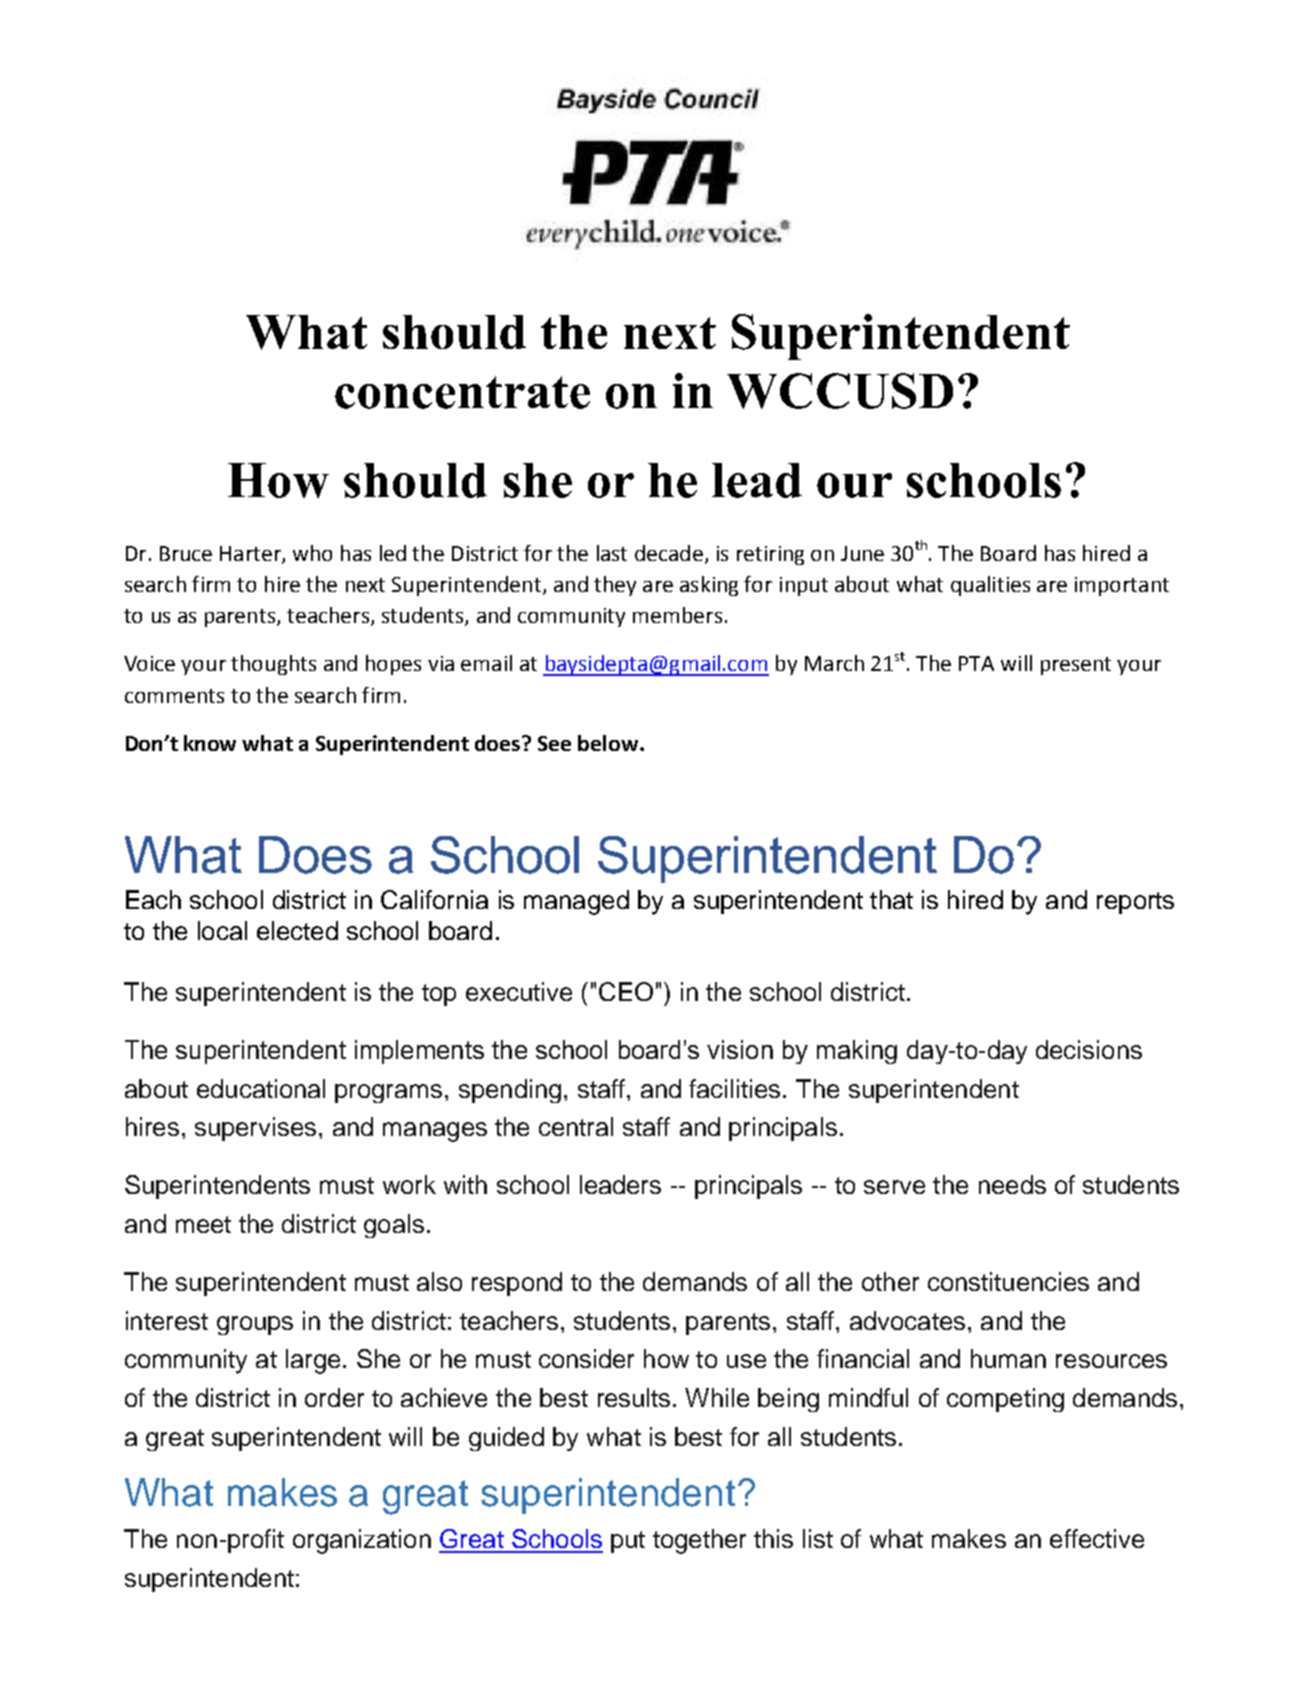 The height and width of the screenshot is (1701, 1315). Describe the element at coordinates (862, 553) in the screenshot. I see `June` at that location.
